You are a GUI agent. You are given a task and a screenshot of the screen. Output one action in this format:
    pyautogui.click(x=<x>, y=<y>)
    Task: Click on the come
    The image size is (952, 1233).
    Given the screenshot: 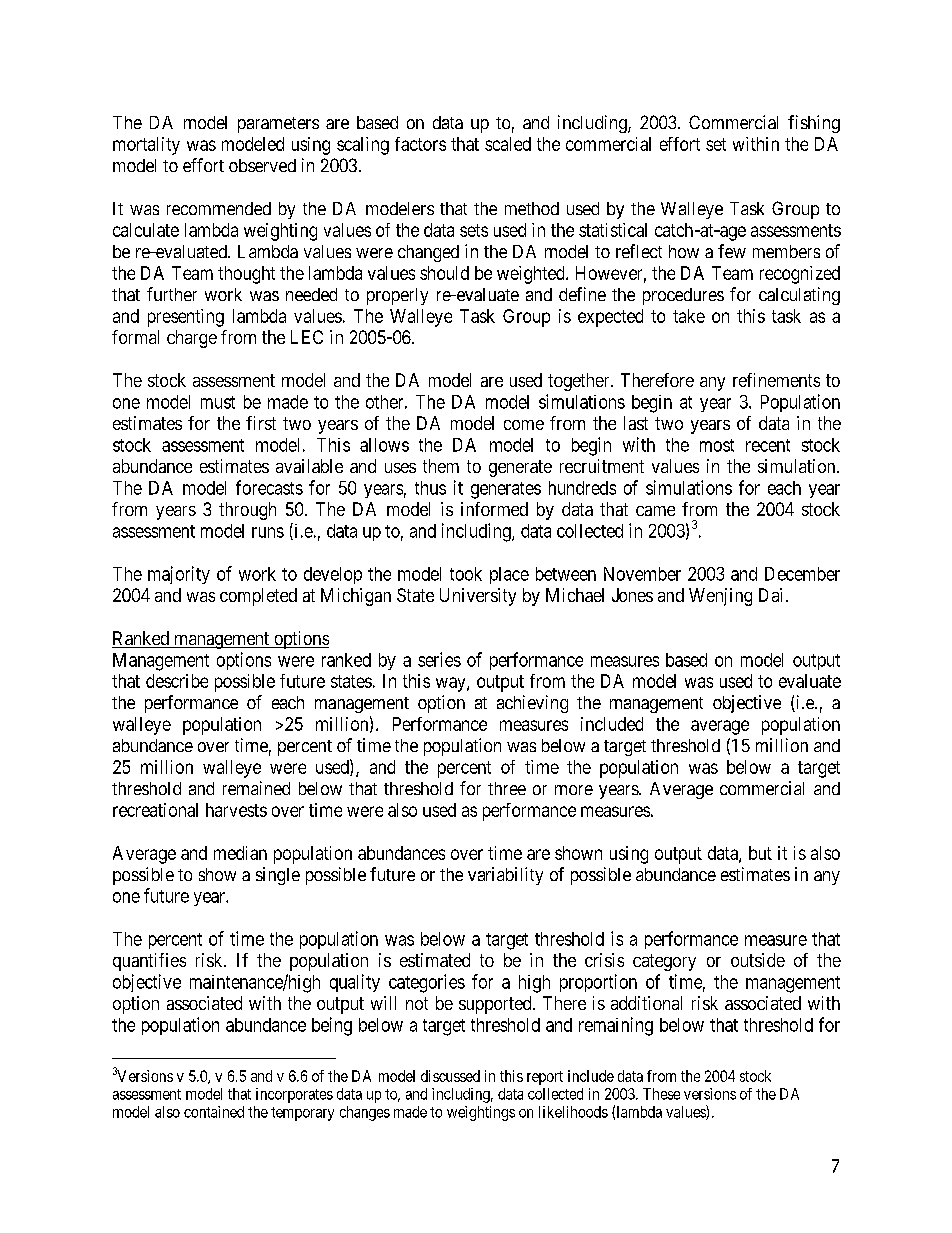 What is the action you would take?
    pyautogui.click(x=524, y=425)
